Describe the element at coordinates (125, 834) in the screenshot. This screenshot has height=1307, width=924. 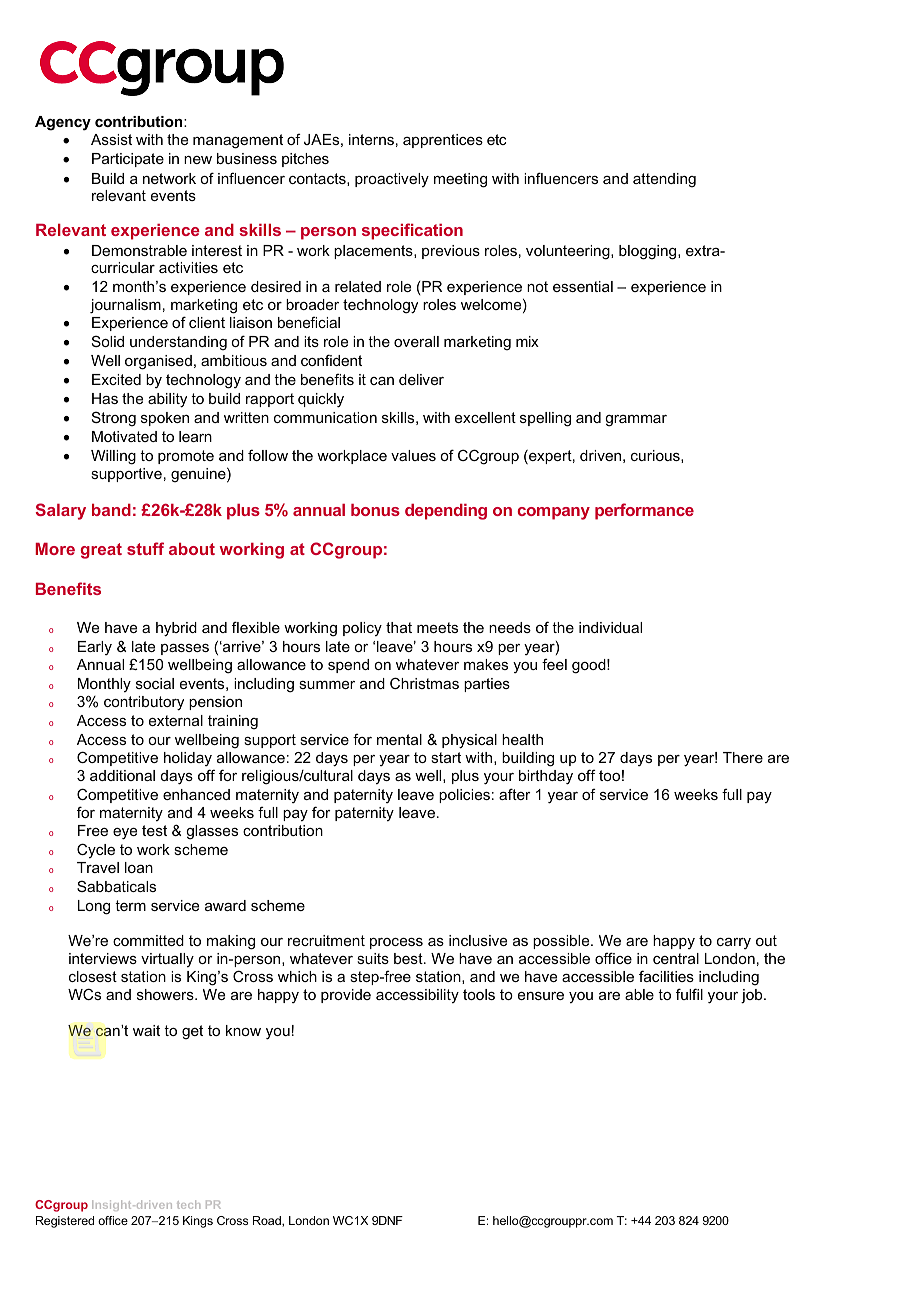
I see `eye` at that location.
